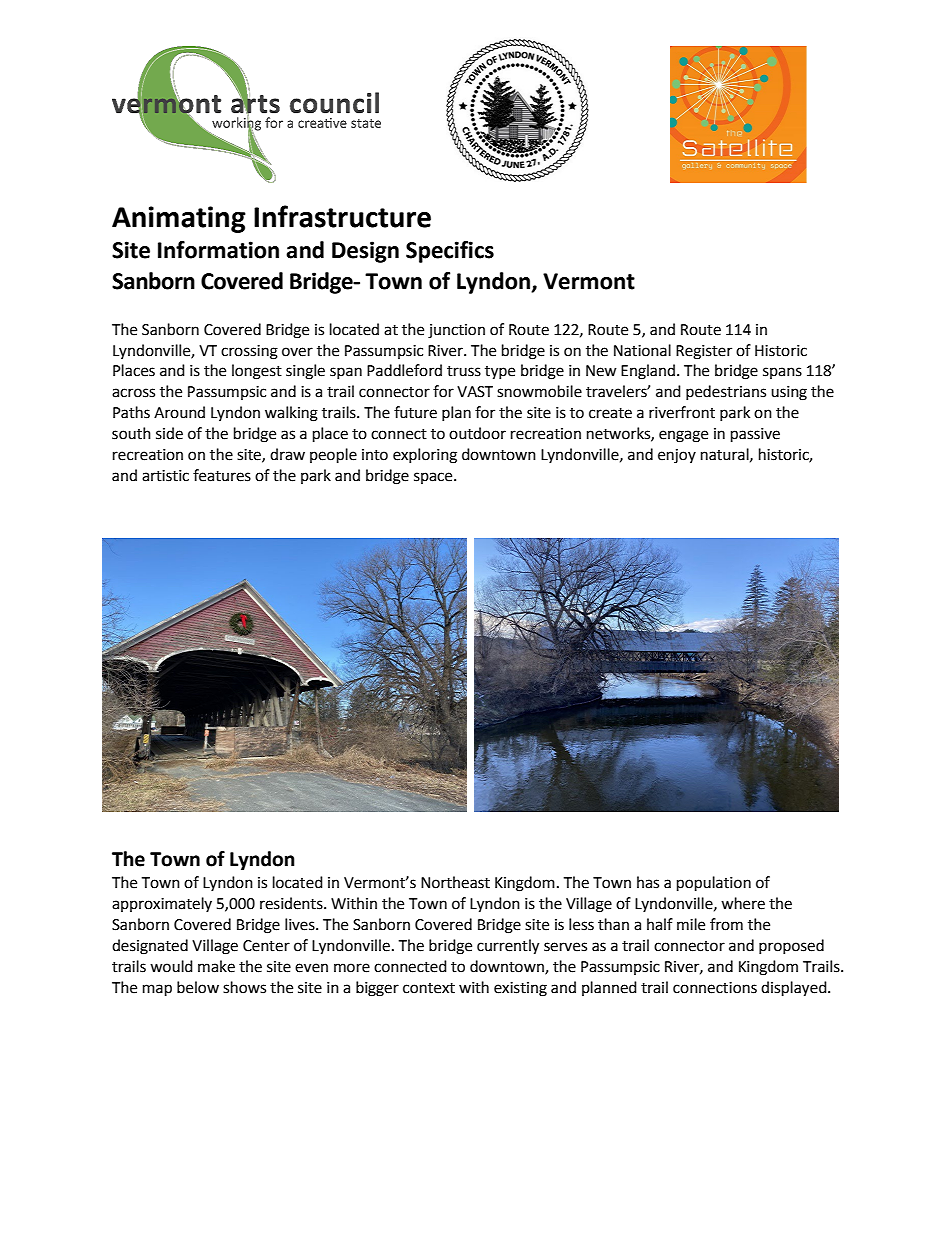  What do you see at coordinates (704, 352) in the document?
I see `Register` at bounding box center [704, 352].
